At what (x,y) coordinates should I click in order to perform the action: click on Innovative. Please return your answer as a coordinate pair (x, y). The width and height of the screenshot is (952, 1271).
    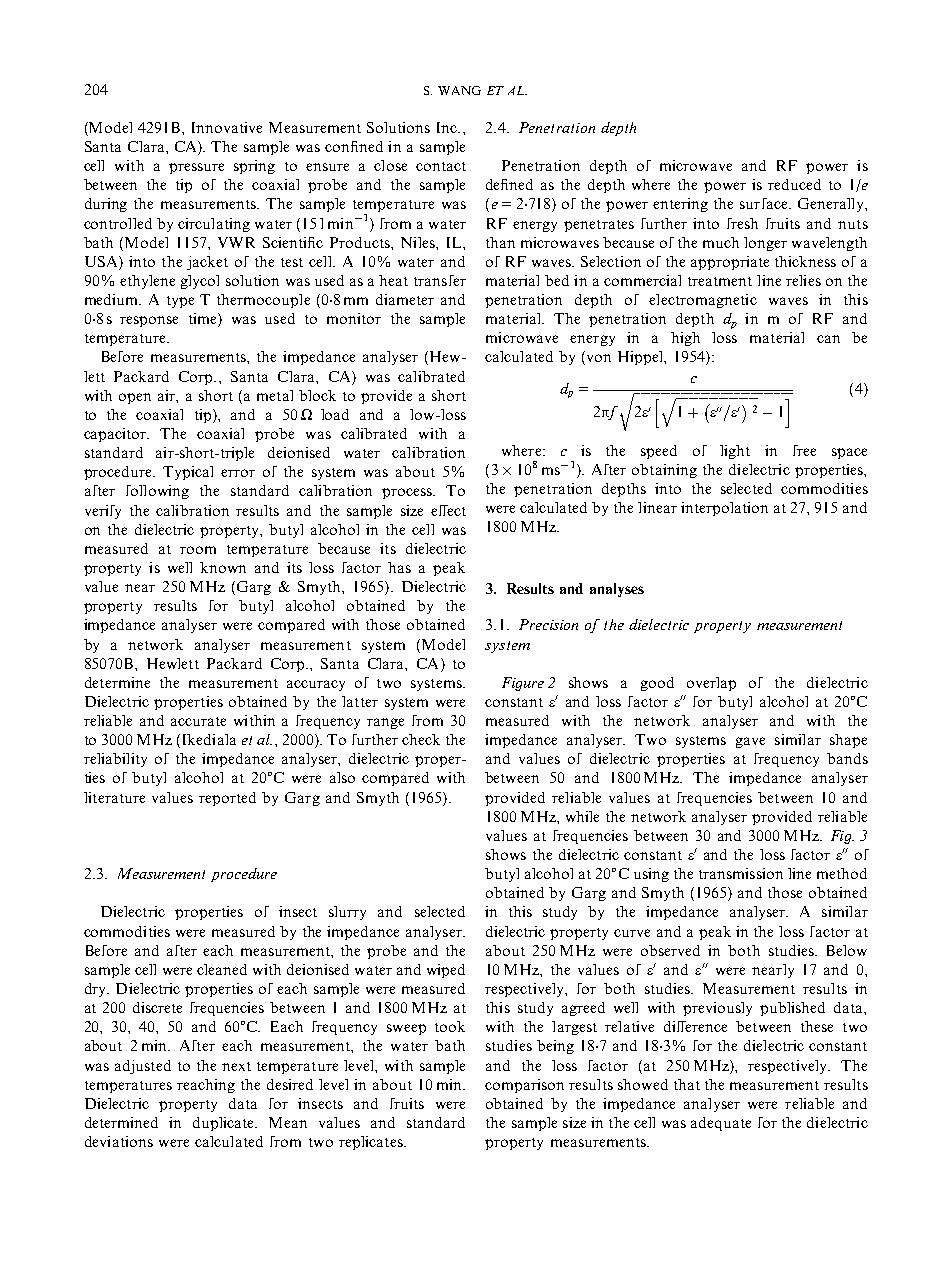
    Looking at the image, I should click on (227, 127).
